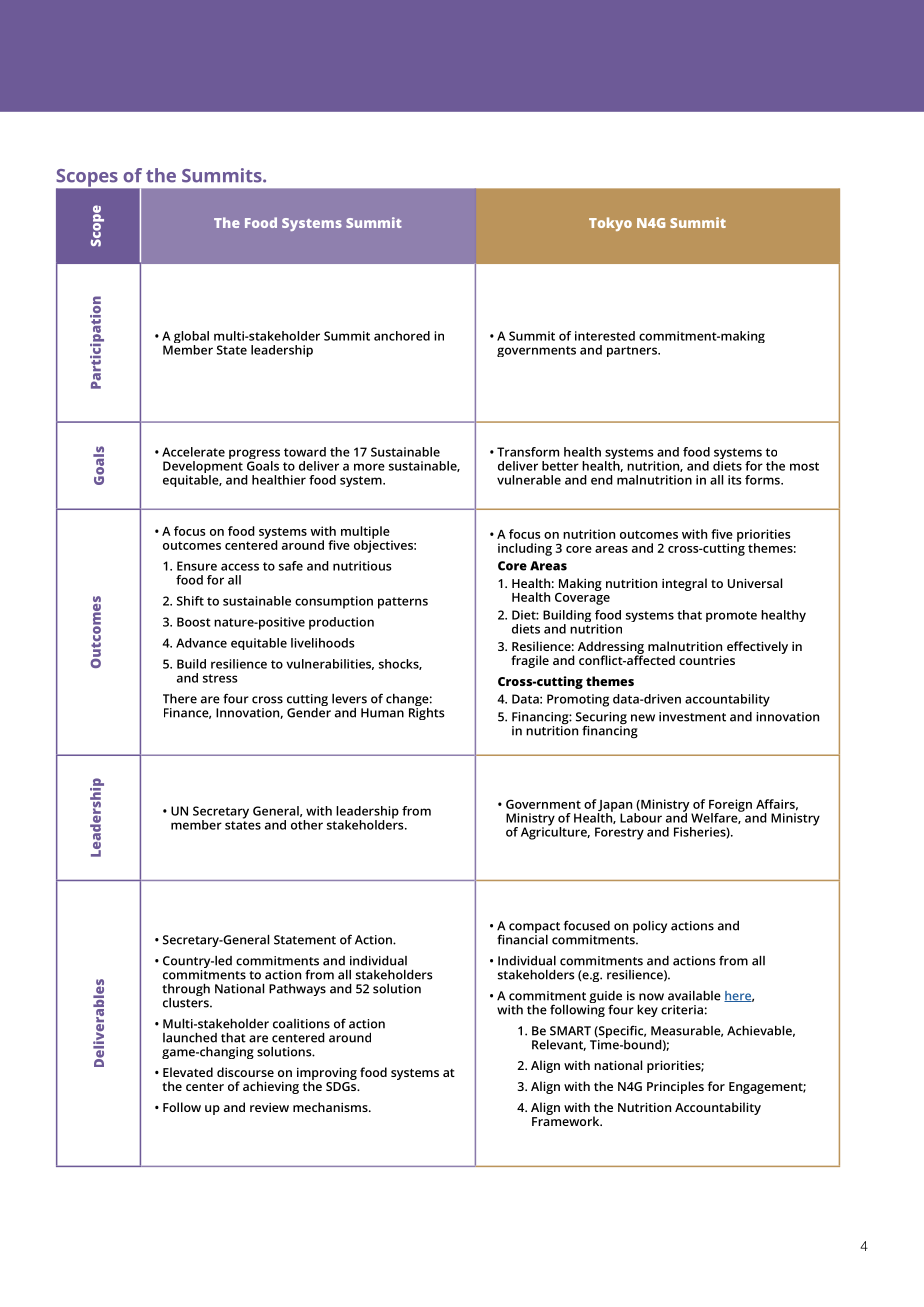 The image size is (924, 1307). I want to click on global, so click(190, 338).
